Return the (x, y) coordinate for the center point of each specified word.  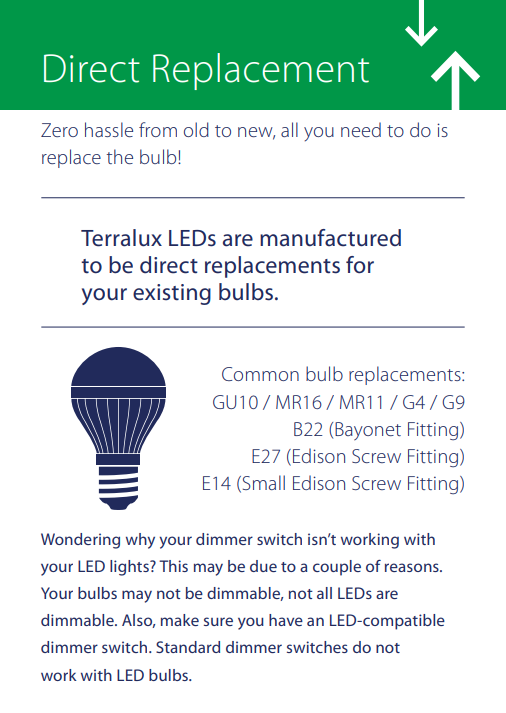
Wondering (80, 541)
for (360, 265)
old (196, 129)
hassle (109, 129)
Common (260, 374)
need (361, 129)
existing (172, 294)
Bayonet (368, 431)
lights (130, 568)
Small (262, 484)
